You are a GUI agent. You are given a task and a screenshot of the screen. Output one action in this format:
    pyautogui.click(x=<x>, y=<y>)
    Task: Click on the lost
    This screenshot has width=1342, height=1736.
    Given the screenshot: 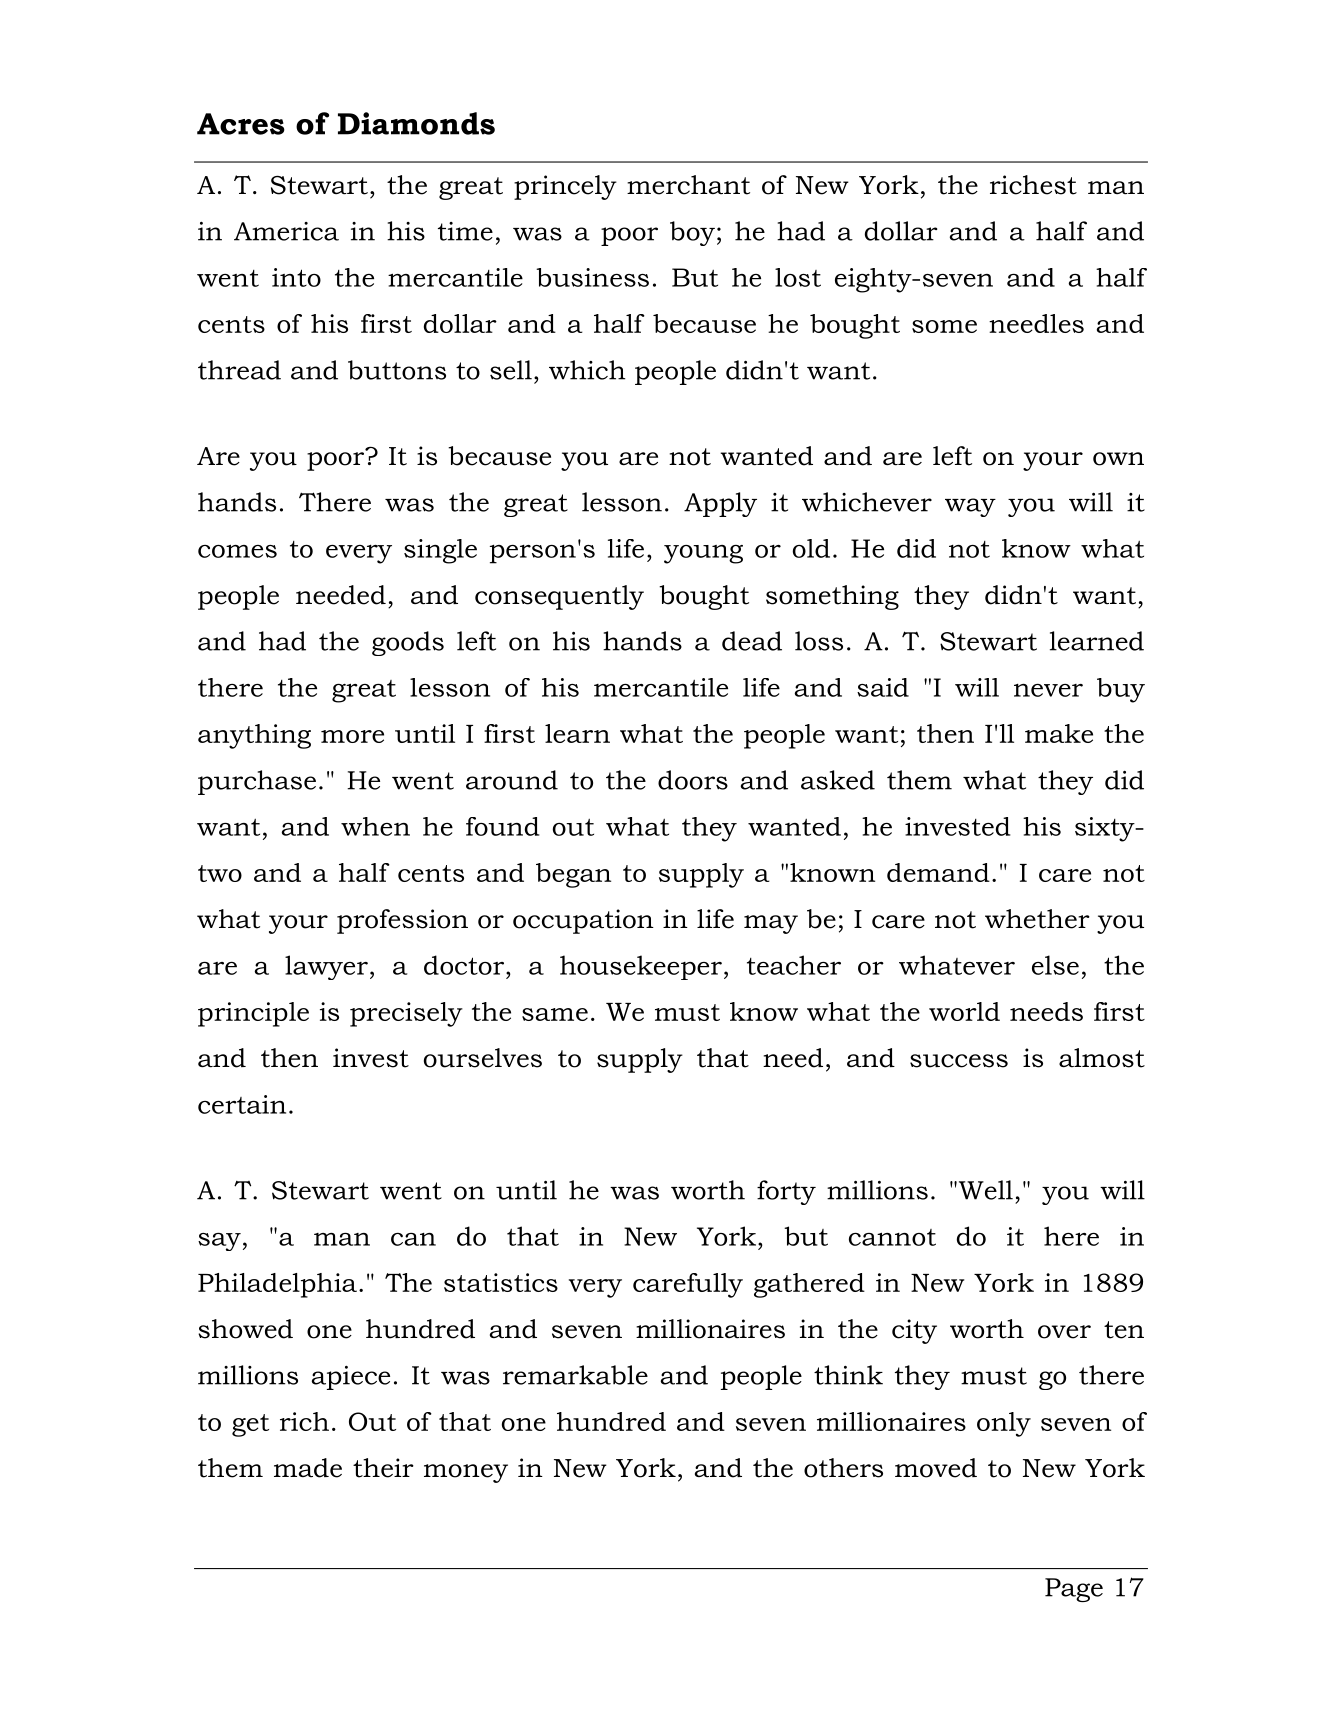 What is the action you would take?
    pyautogui.click(x=798, y=277)
